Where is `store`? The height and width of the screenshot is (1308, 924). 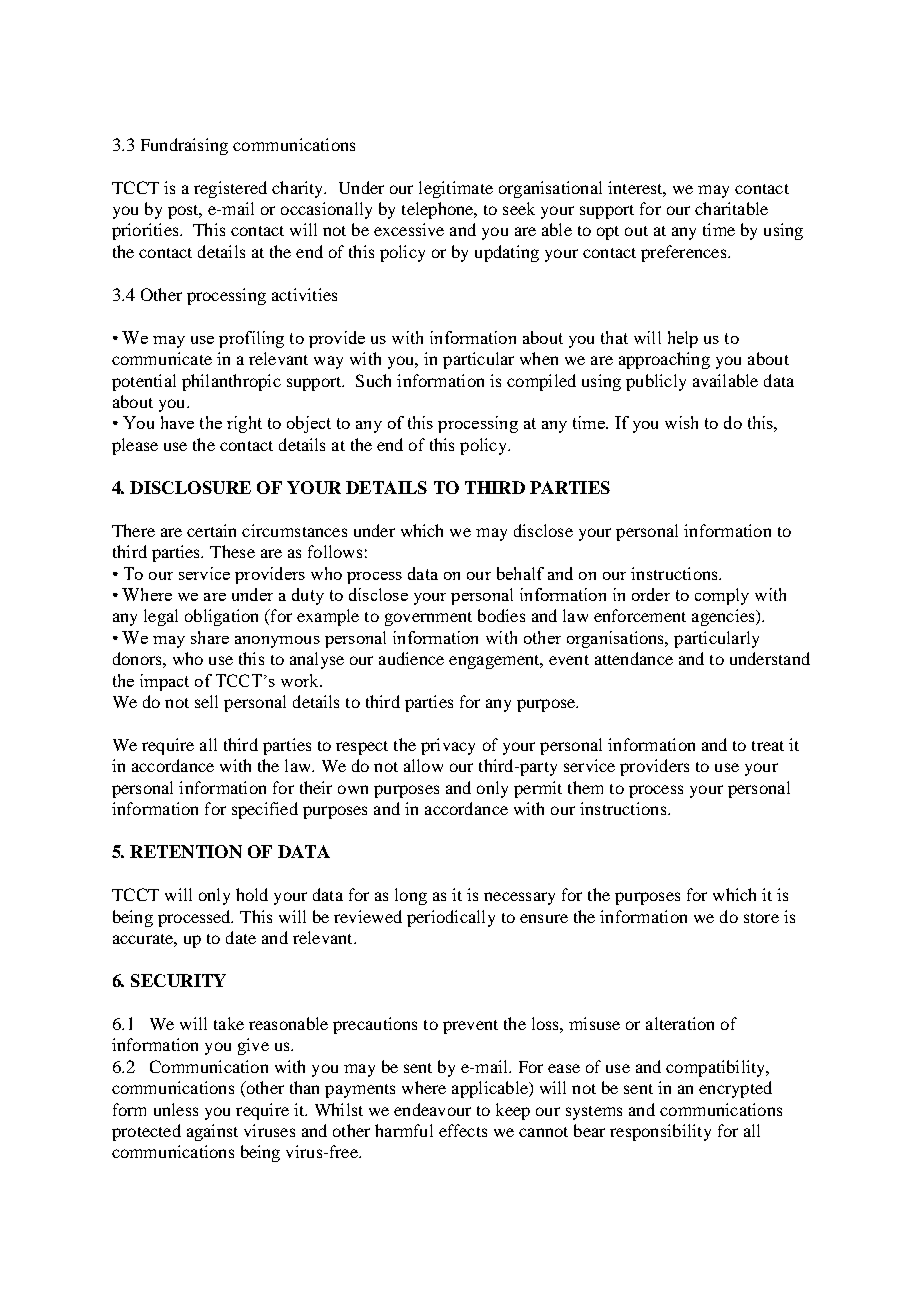 store is located at coordinates (761, 918).
